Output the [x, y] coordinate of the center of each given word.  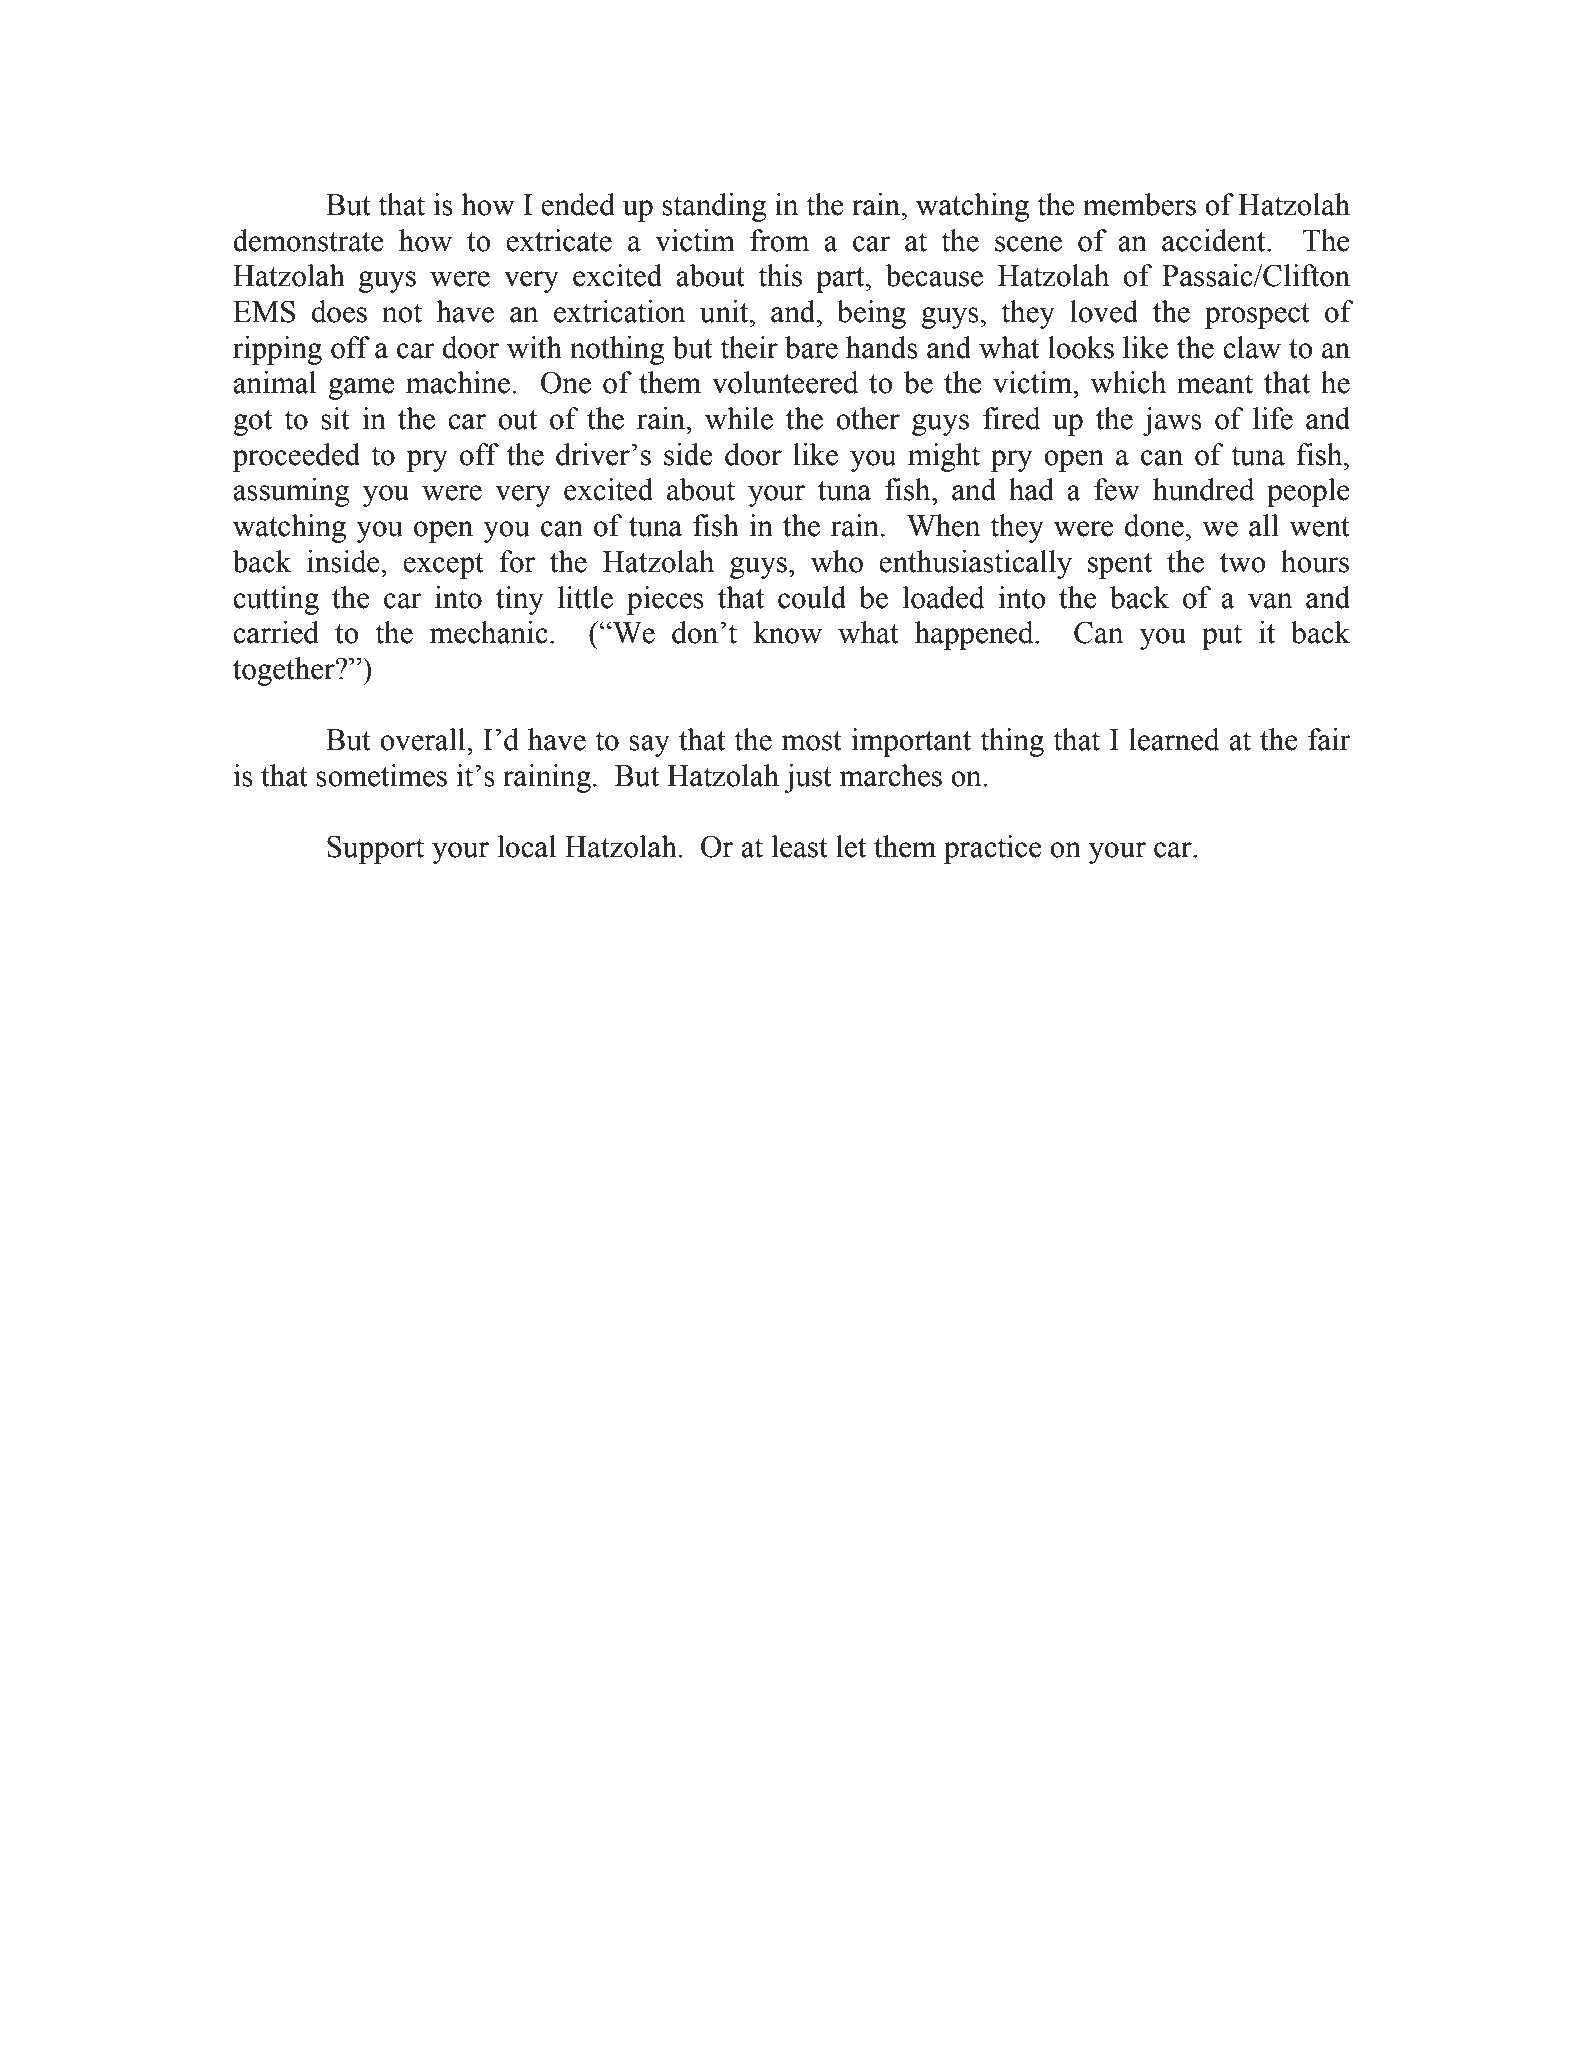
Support [375, 849]
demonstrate [308, 240]
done [1154, 525]
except [443, 566]
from [780, 240]
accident [1215, 240]
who [837, 561]
